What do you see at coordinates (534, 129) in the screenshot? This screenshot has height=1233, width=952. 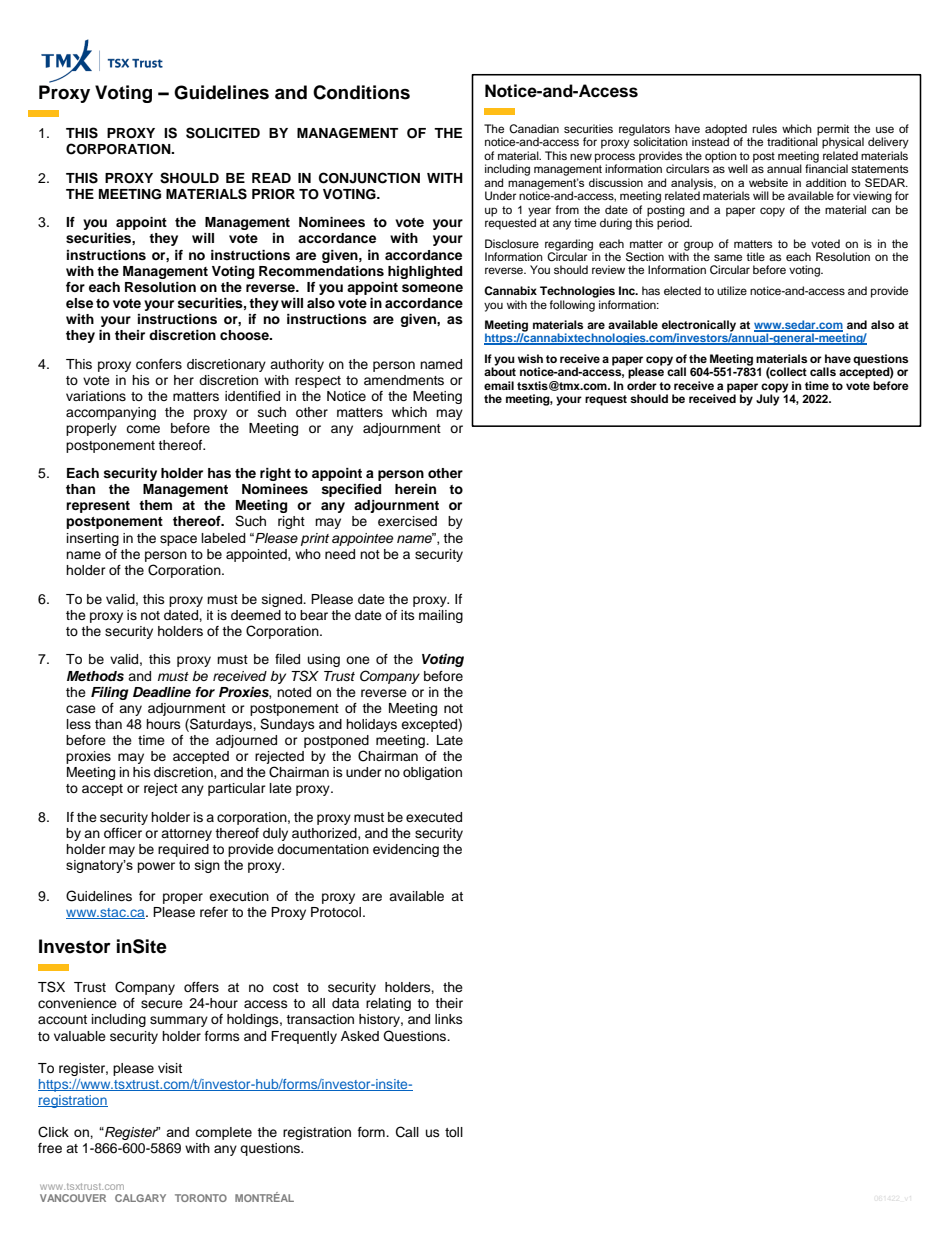 I see `Canadian` at bounding box center [534, 129].
